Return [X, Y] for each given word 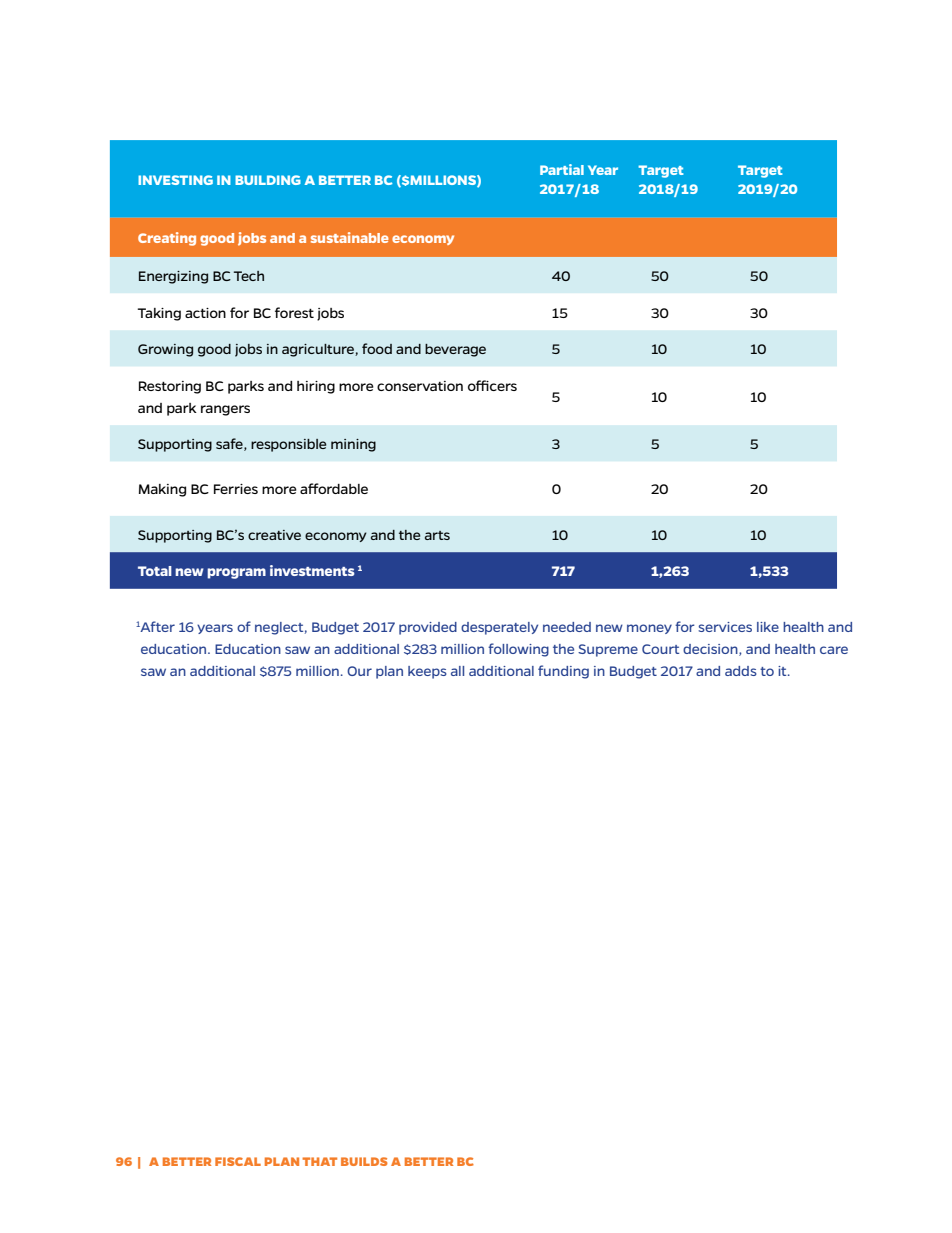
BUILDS [364, 1161]
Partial [562, 169]
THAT [319, 1161]
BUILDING [268, 180]
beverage [455, 350]
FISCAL [238, 1161]
